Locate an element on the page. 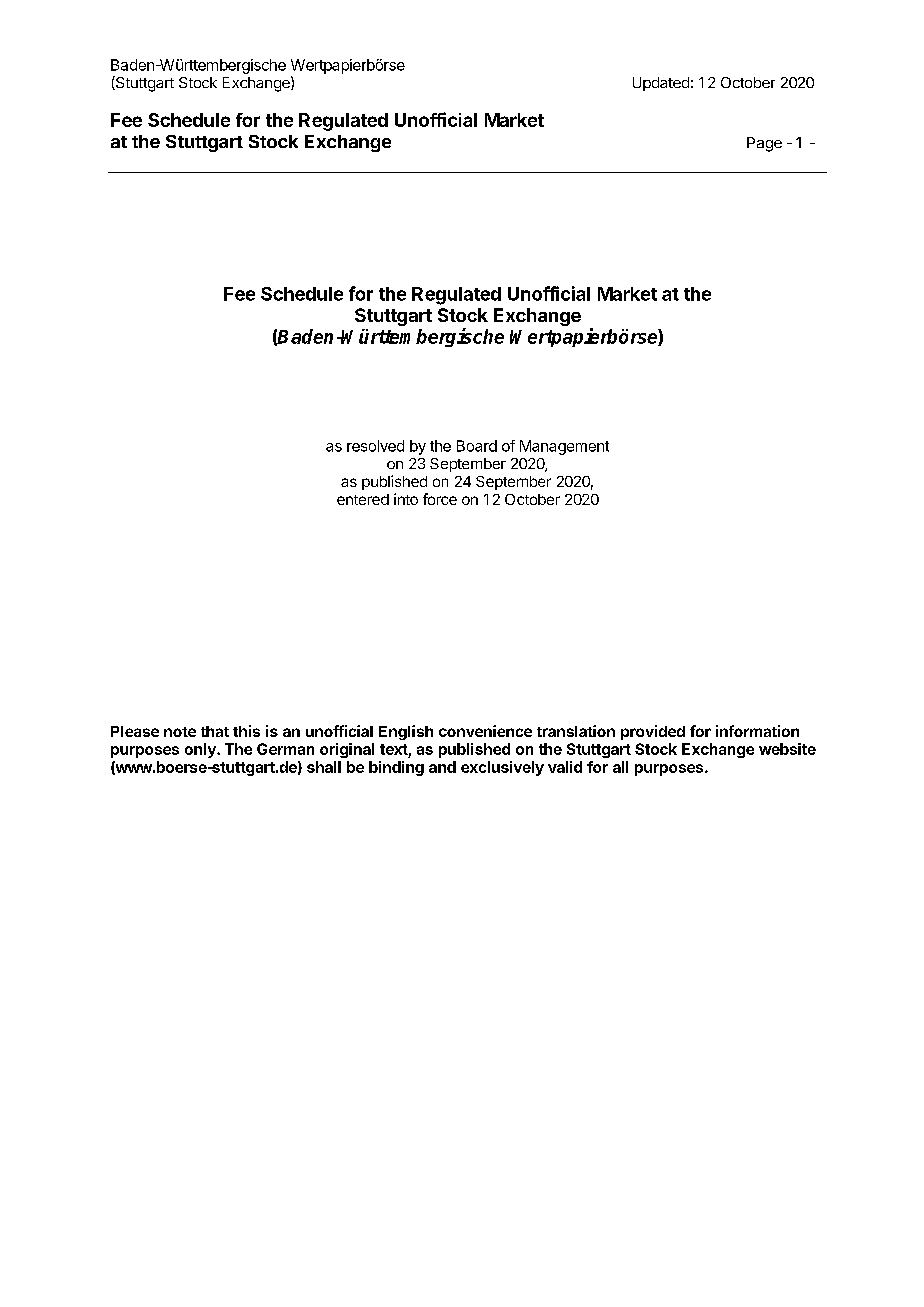 This image has height=1307, width=924. information is located at coordinates (757, 731).
